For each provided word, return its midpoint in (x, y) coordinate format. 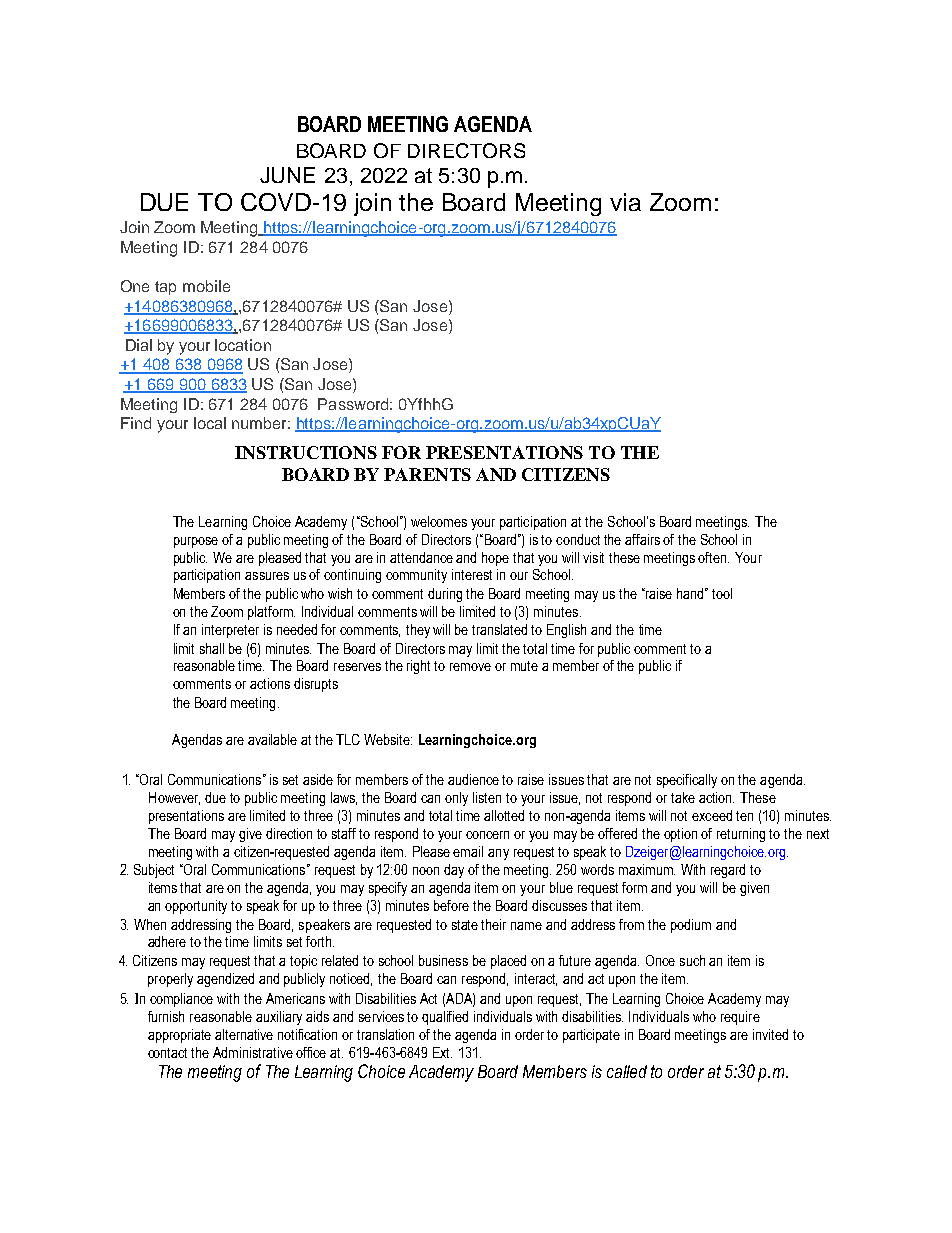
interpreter (230, 631)
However (174, 798)
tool (722, 593)
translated (499, 629)
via (625, 202)
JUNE (287, 175)
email (468, 851)
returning (741, 835)
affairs (642, 539)
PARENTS (427, 474)
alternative (244, 1034)
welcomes (439, 521)
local (210, 423)
